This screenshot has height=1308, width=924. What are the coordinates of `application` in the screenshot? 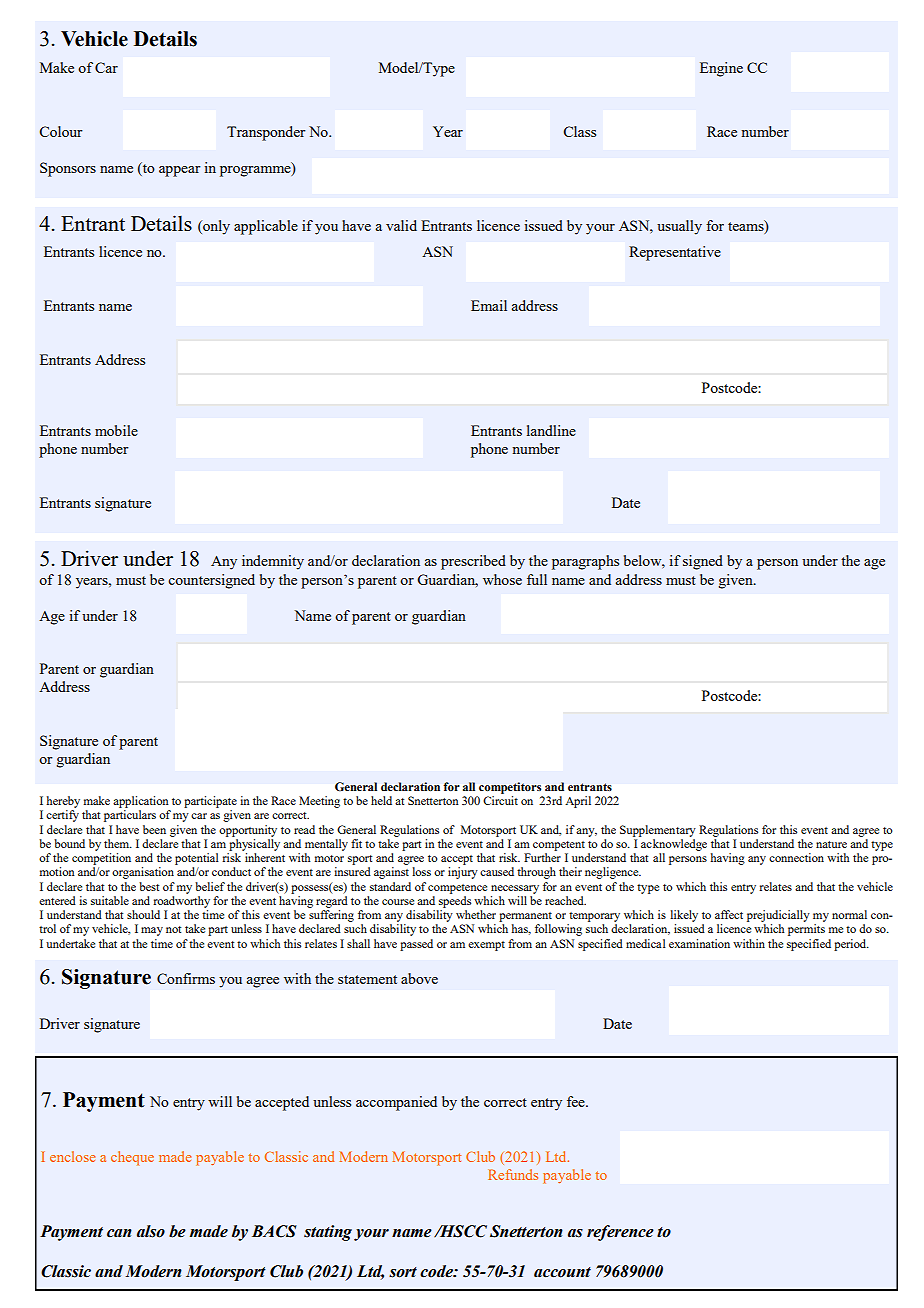 It's located at (141, 802).
